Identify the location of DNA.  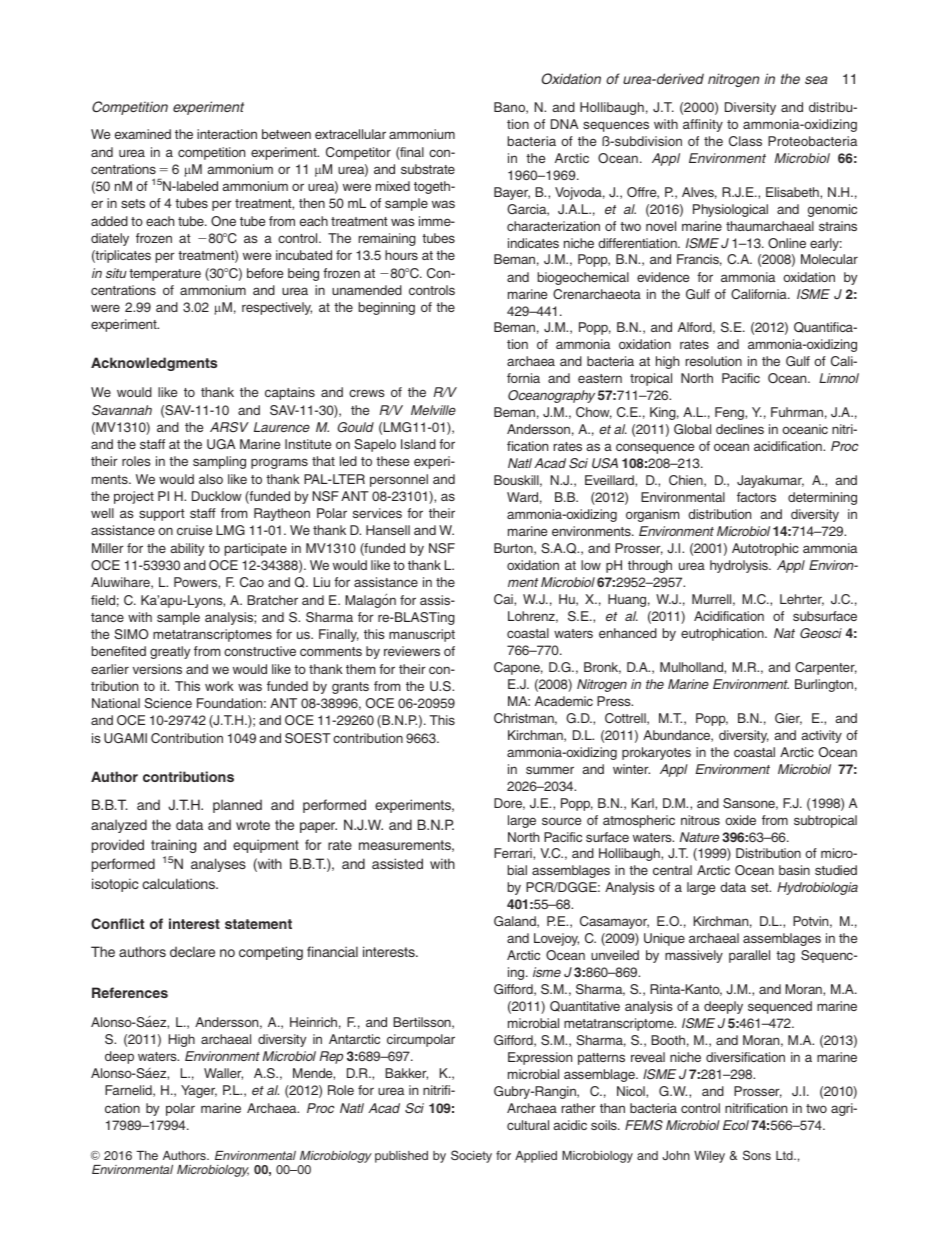
(564, 124).
